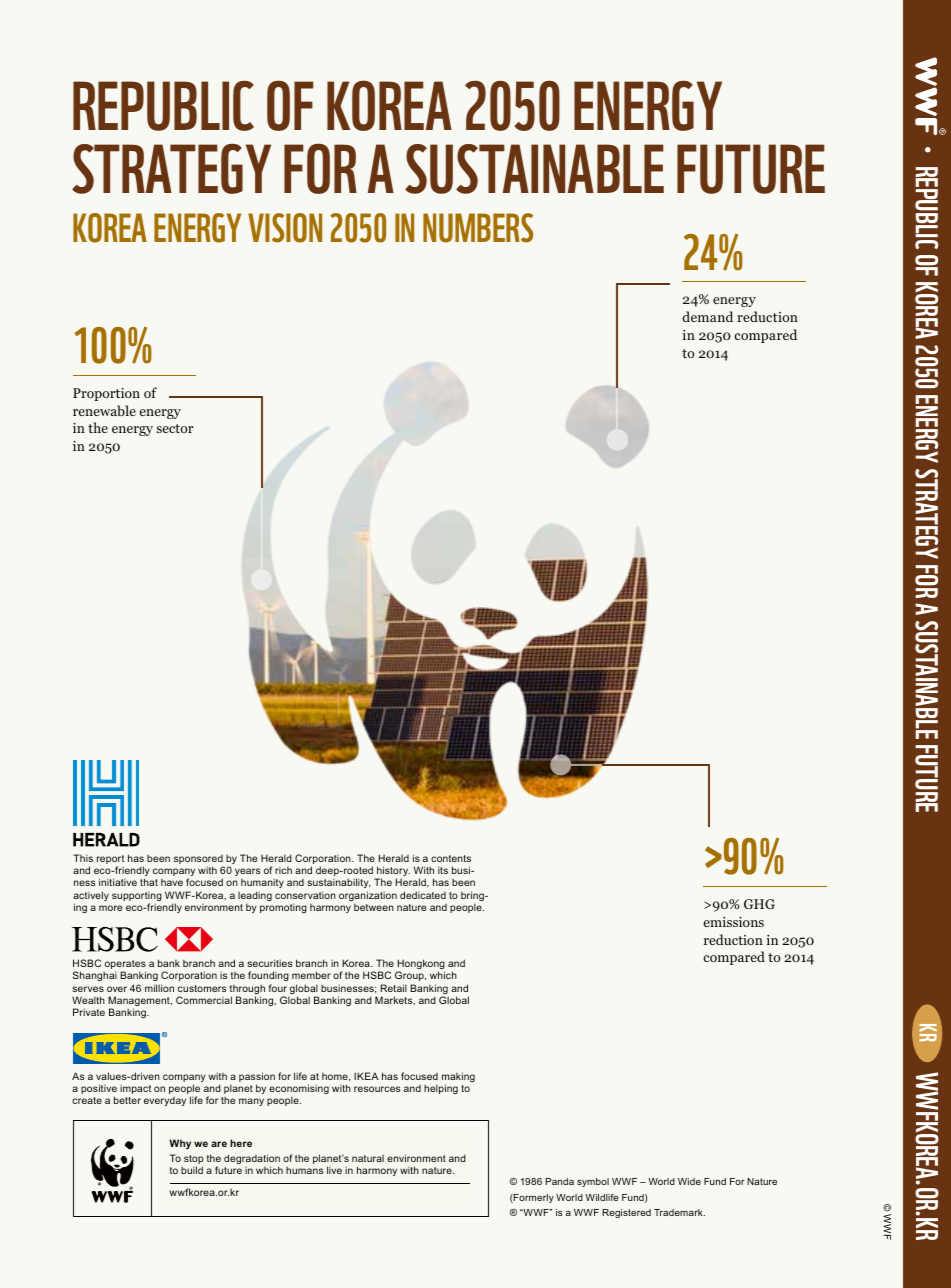 The width and height of the document is (951, 1288). What do you see at coordinates (707, 316) in the document?
I see `demand` at bounding box center [707, 316].
